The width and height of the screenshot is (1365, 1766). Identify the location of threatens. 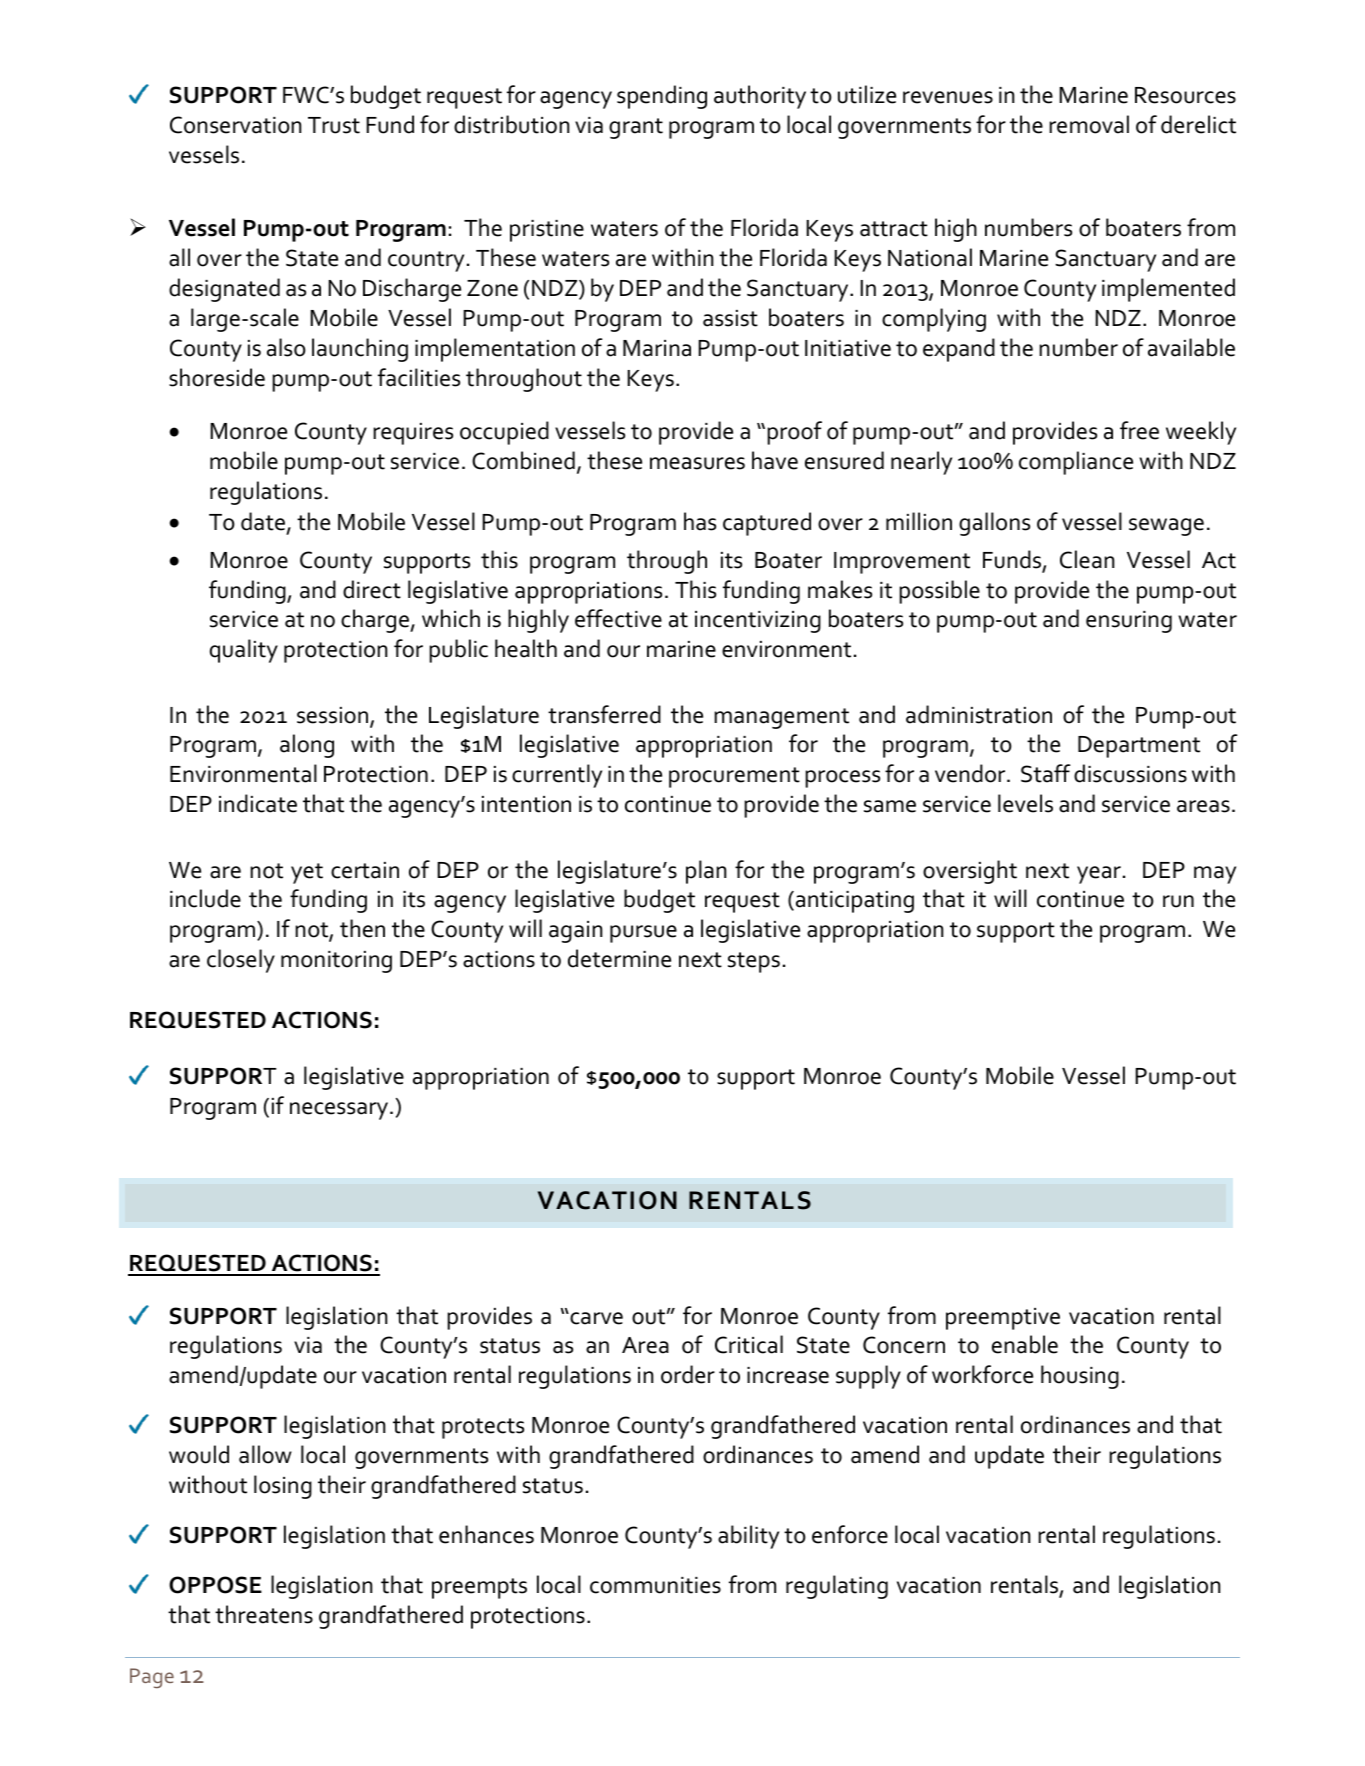
(264, 1614).
